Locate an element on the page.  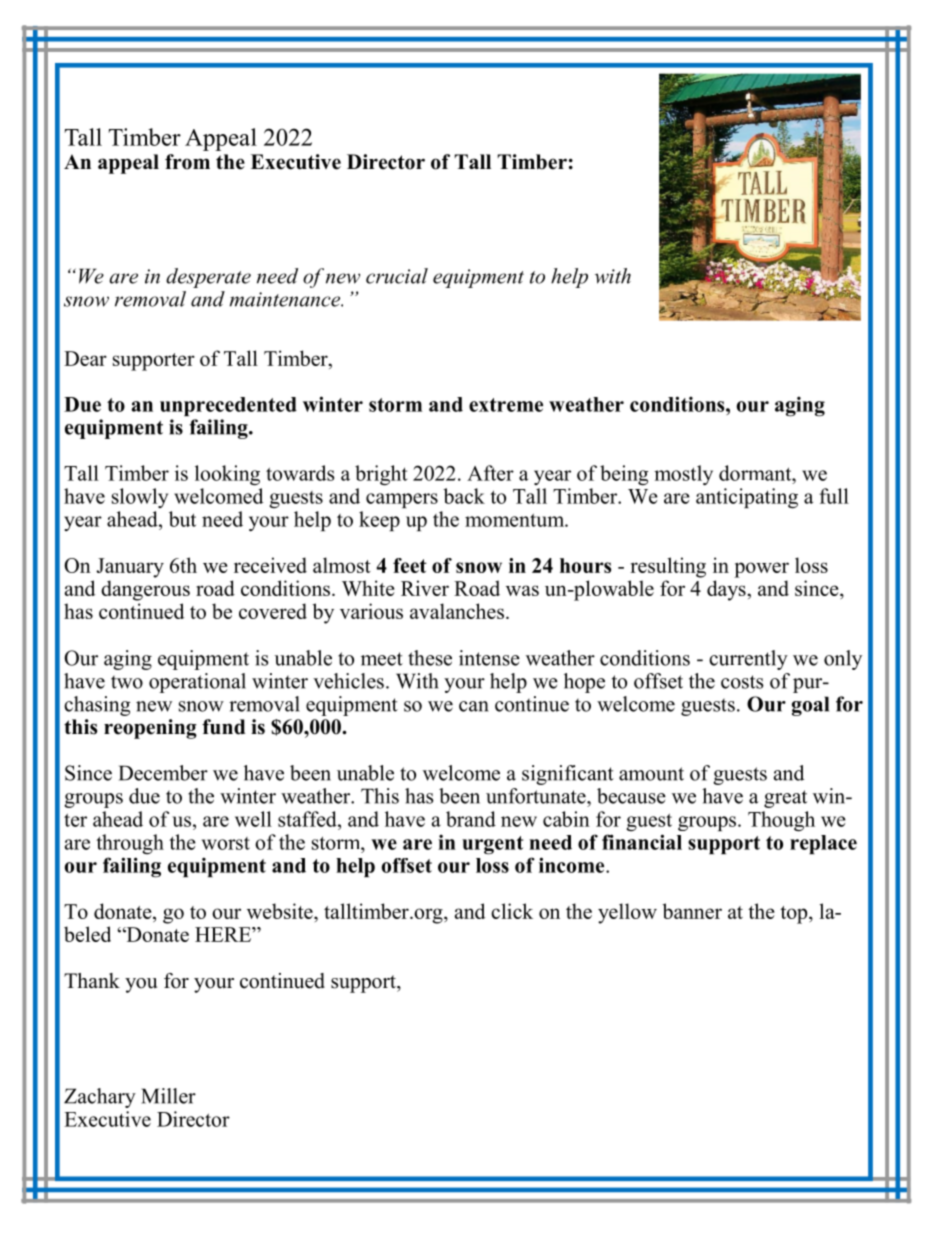
crucial is located at coordinates (397, 276).
